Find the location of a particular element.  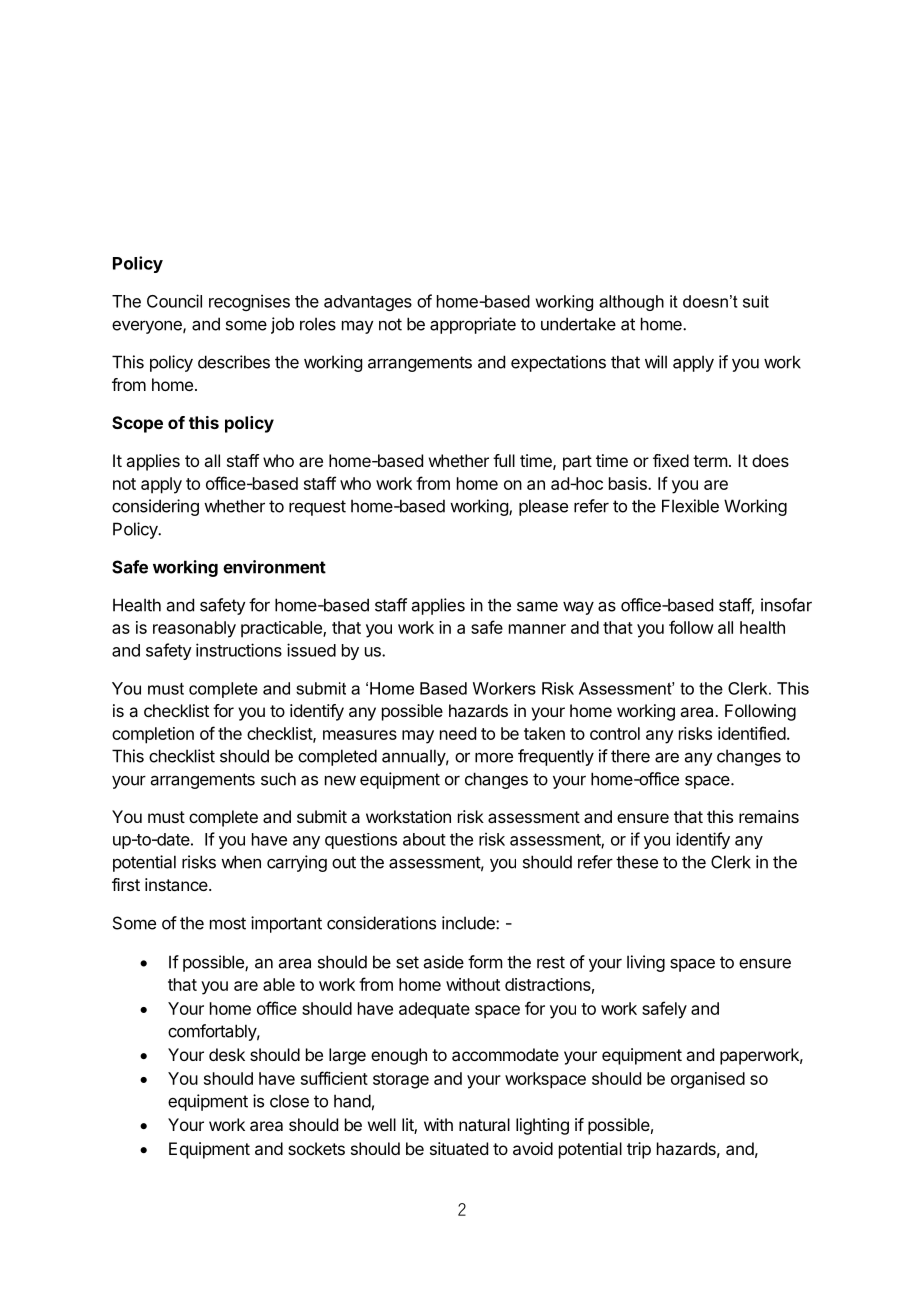

close is located at coordinates (289, 1101).
